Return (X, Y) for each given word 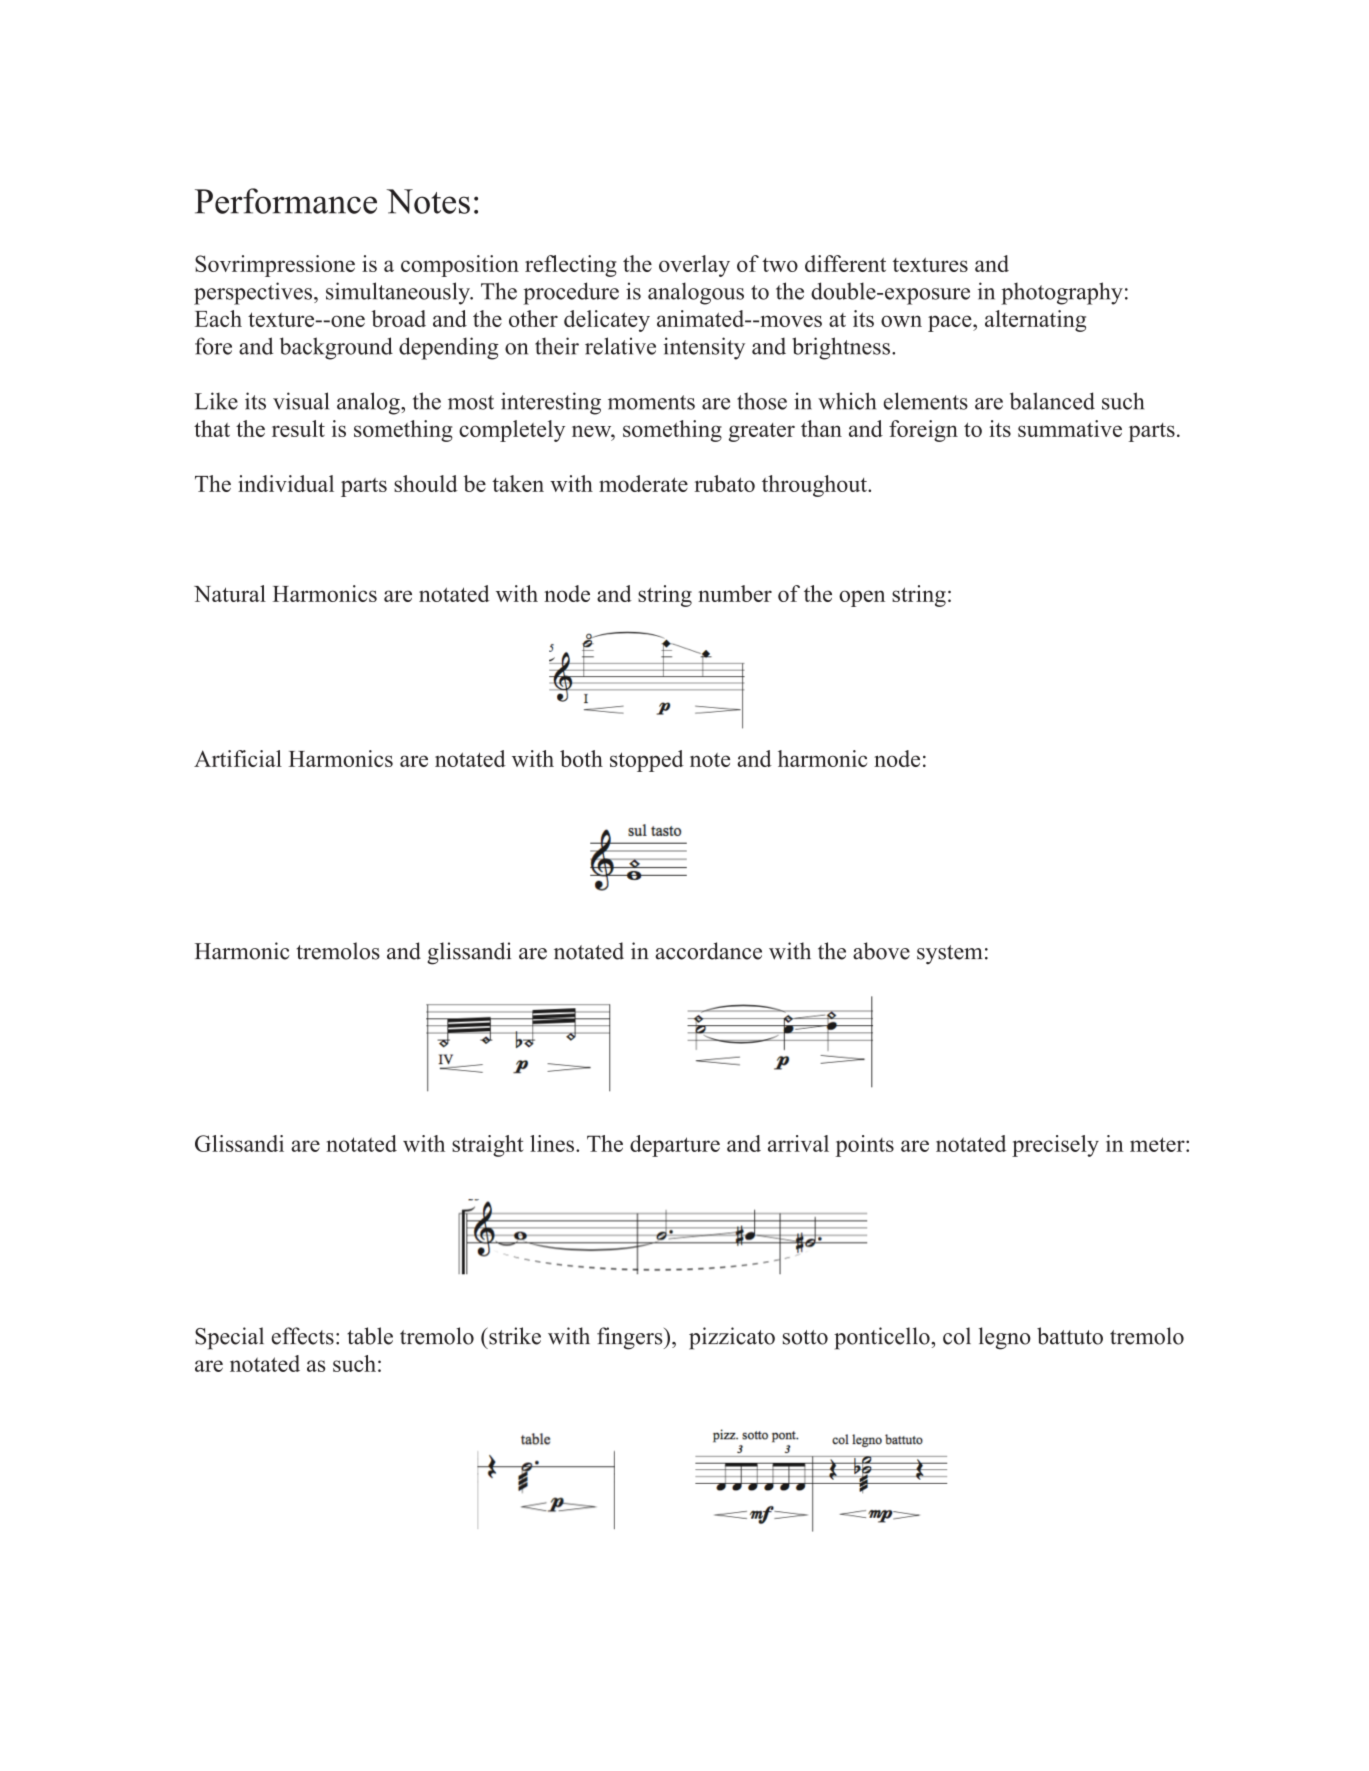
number (735, 593)
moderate (643, 483)
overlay (694, 266)
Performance (286, 201)
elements (926, 401)
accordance (708, 951)
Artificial (238, 758)
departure (675, 1146)
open (862, 598)
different (845, 263)
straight (488, 1146)
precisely (1055, 1146)
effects (303, 1336)
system (950, 955)
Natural (230, 593)
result (298, 428)
